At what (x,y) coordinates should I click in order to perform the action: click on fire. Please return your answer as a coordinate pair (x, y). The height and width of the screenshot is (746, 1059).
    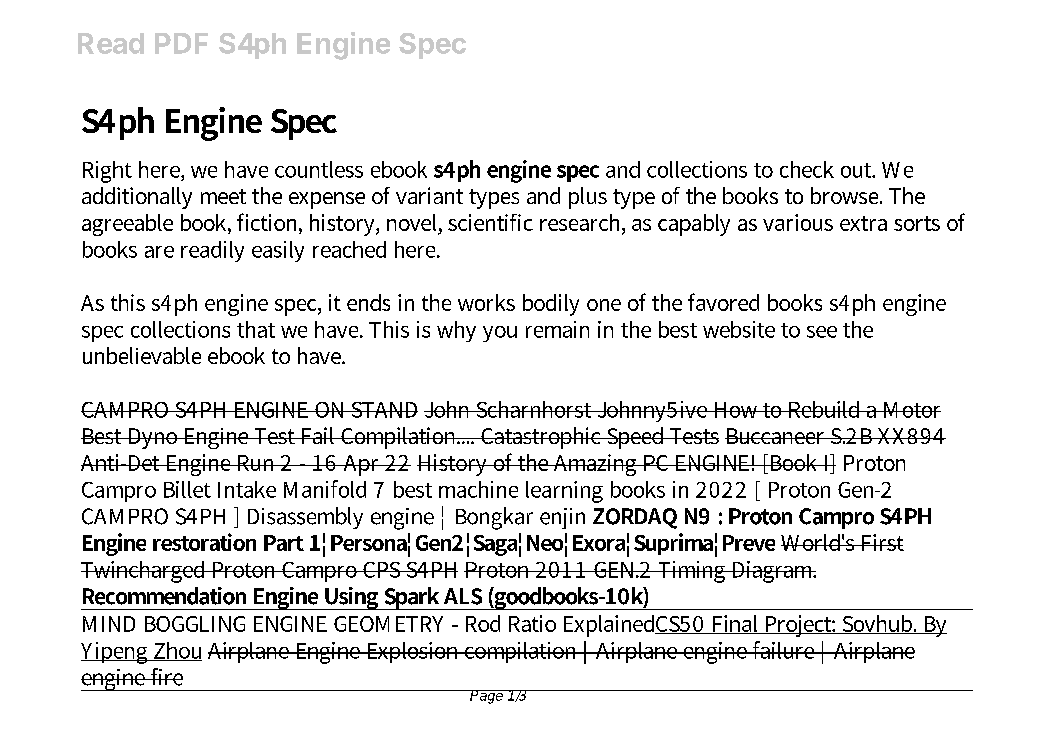
    Looking at the image, I should click on (166, 677).
